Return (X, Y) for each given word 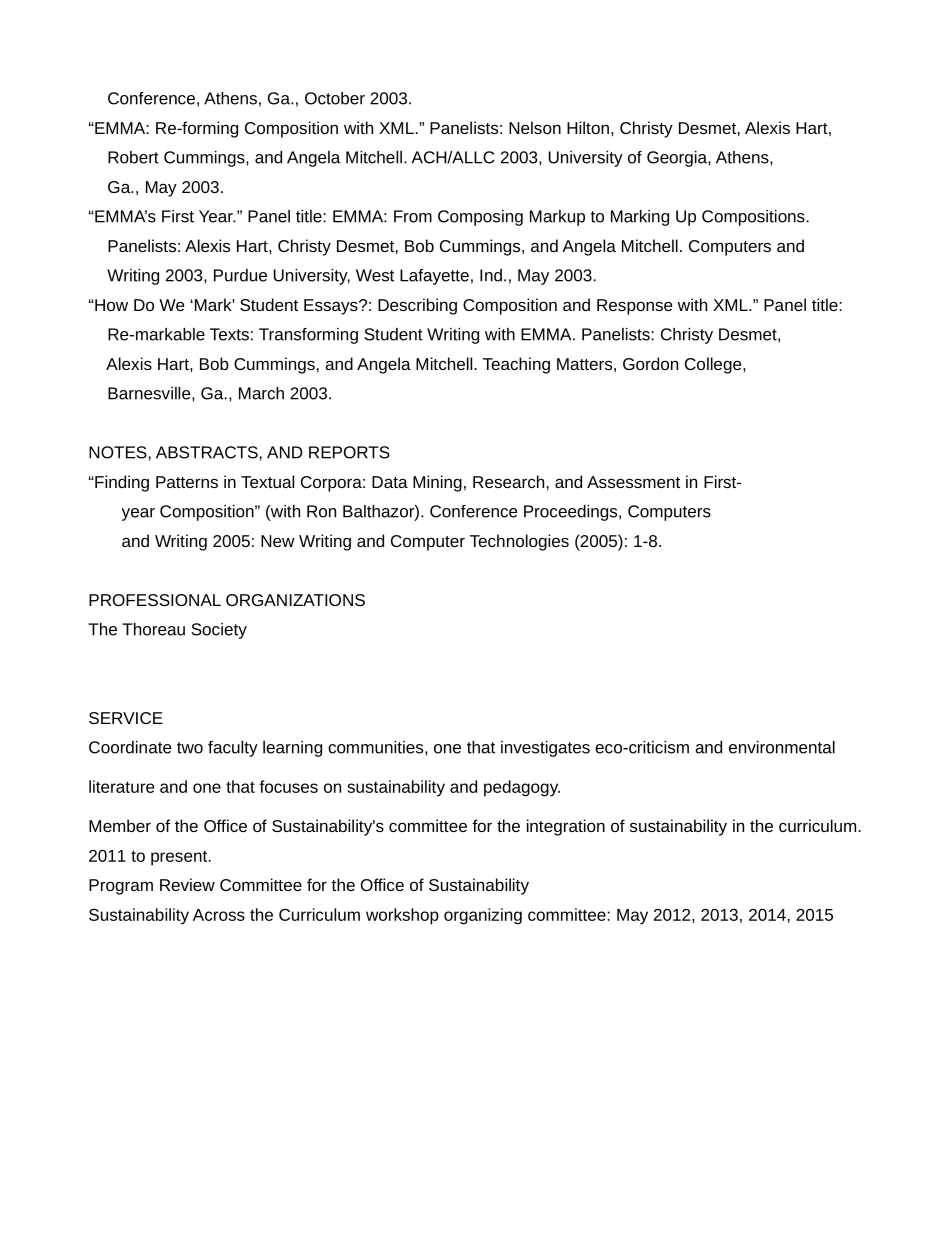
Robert (133, 157)
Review (187, 884)
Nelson (535, 127)
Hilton (588, 127)
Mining (437, 483)
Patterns (187, 482)
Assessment (633, 482)
